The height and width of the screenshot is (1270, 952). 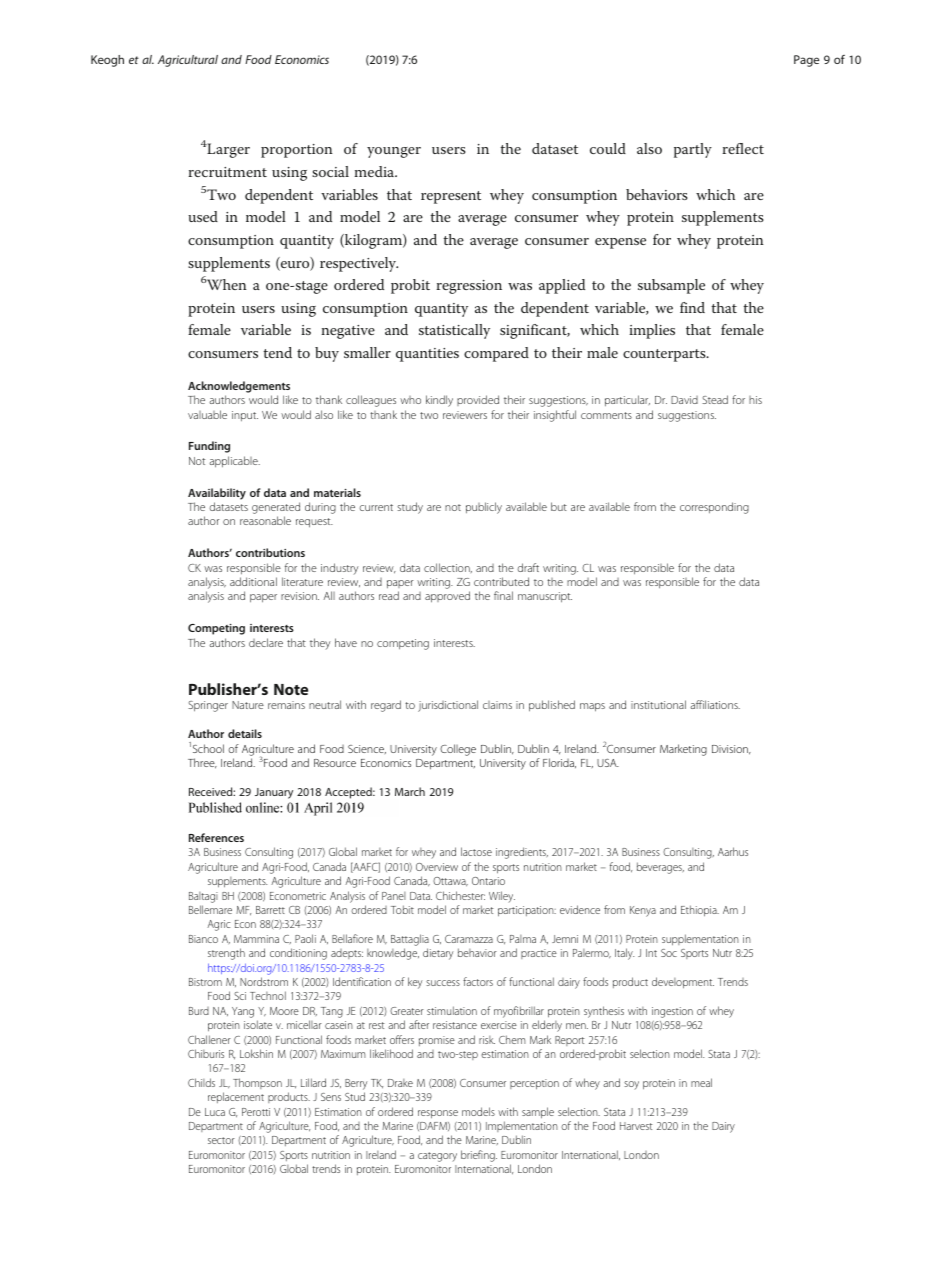 What do you see at coordinates (484, 508) in the screenshot?
I see `publicly` at bounding box center [484, 508].
